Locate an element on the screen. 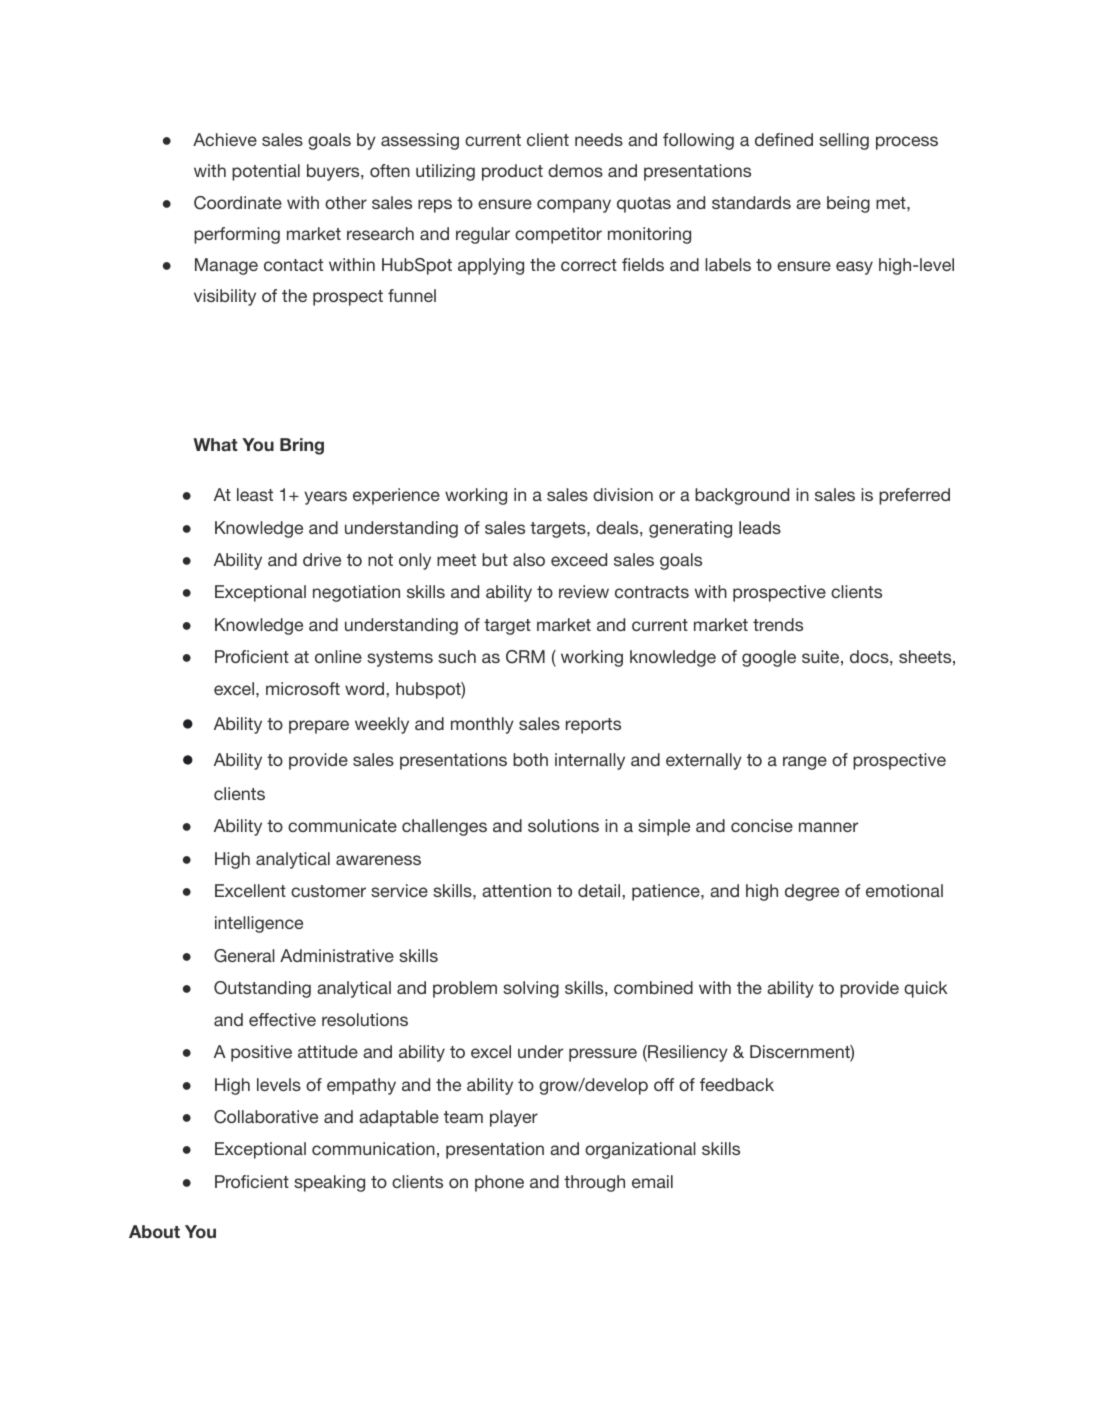 The height and width of the screenshot is (1420, 1097). leads is located at coordinates (760, 527).
